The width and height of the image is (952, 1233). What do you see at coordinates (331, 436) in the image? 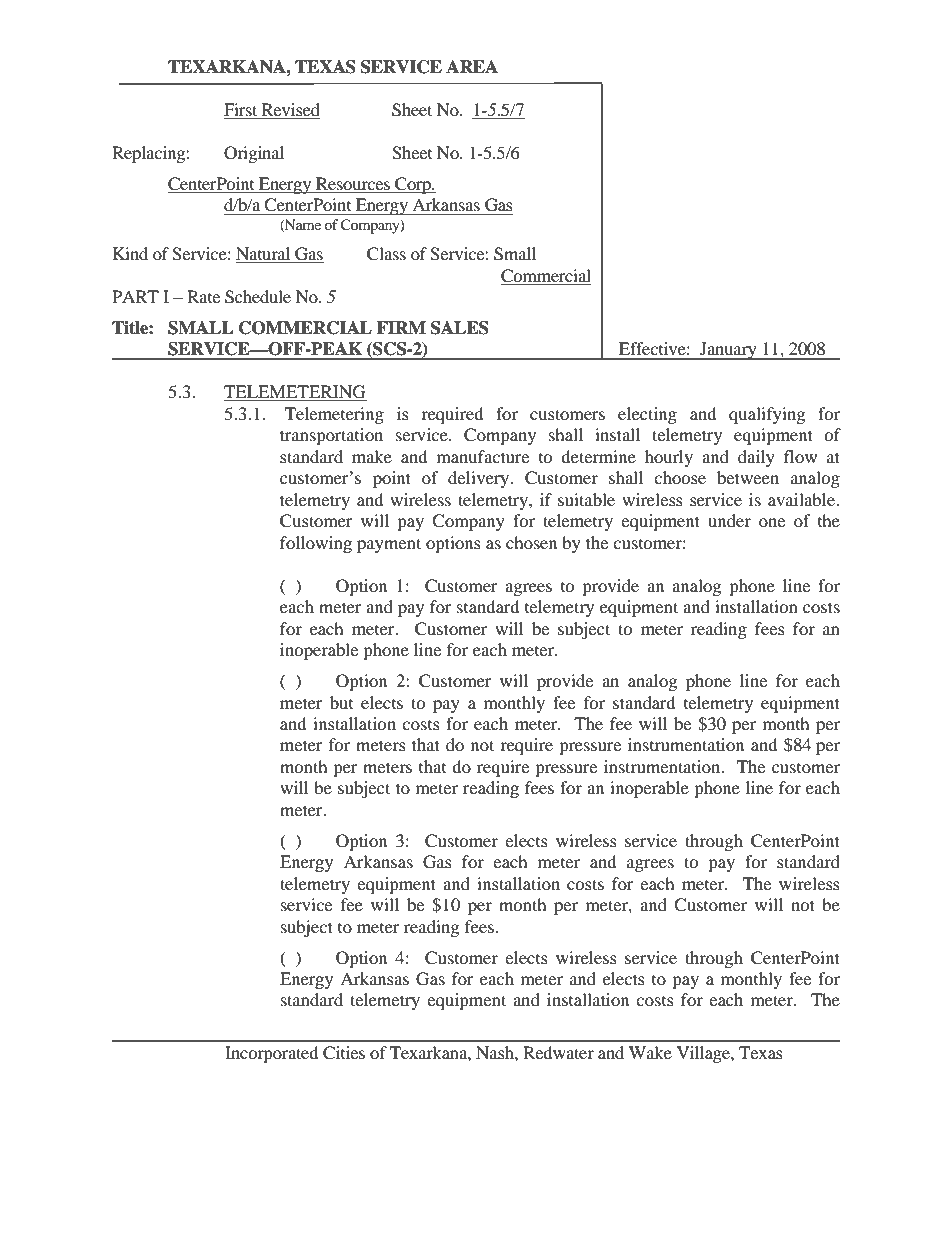
I see `transportation` at bounding box center [331, 436].
